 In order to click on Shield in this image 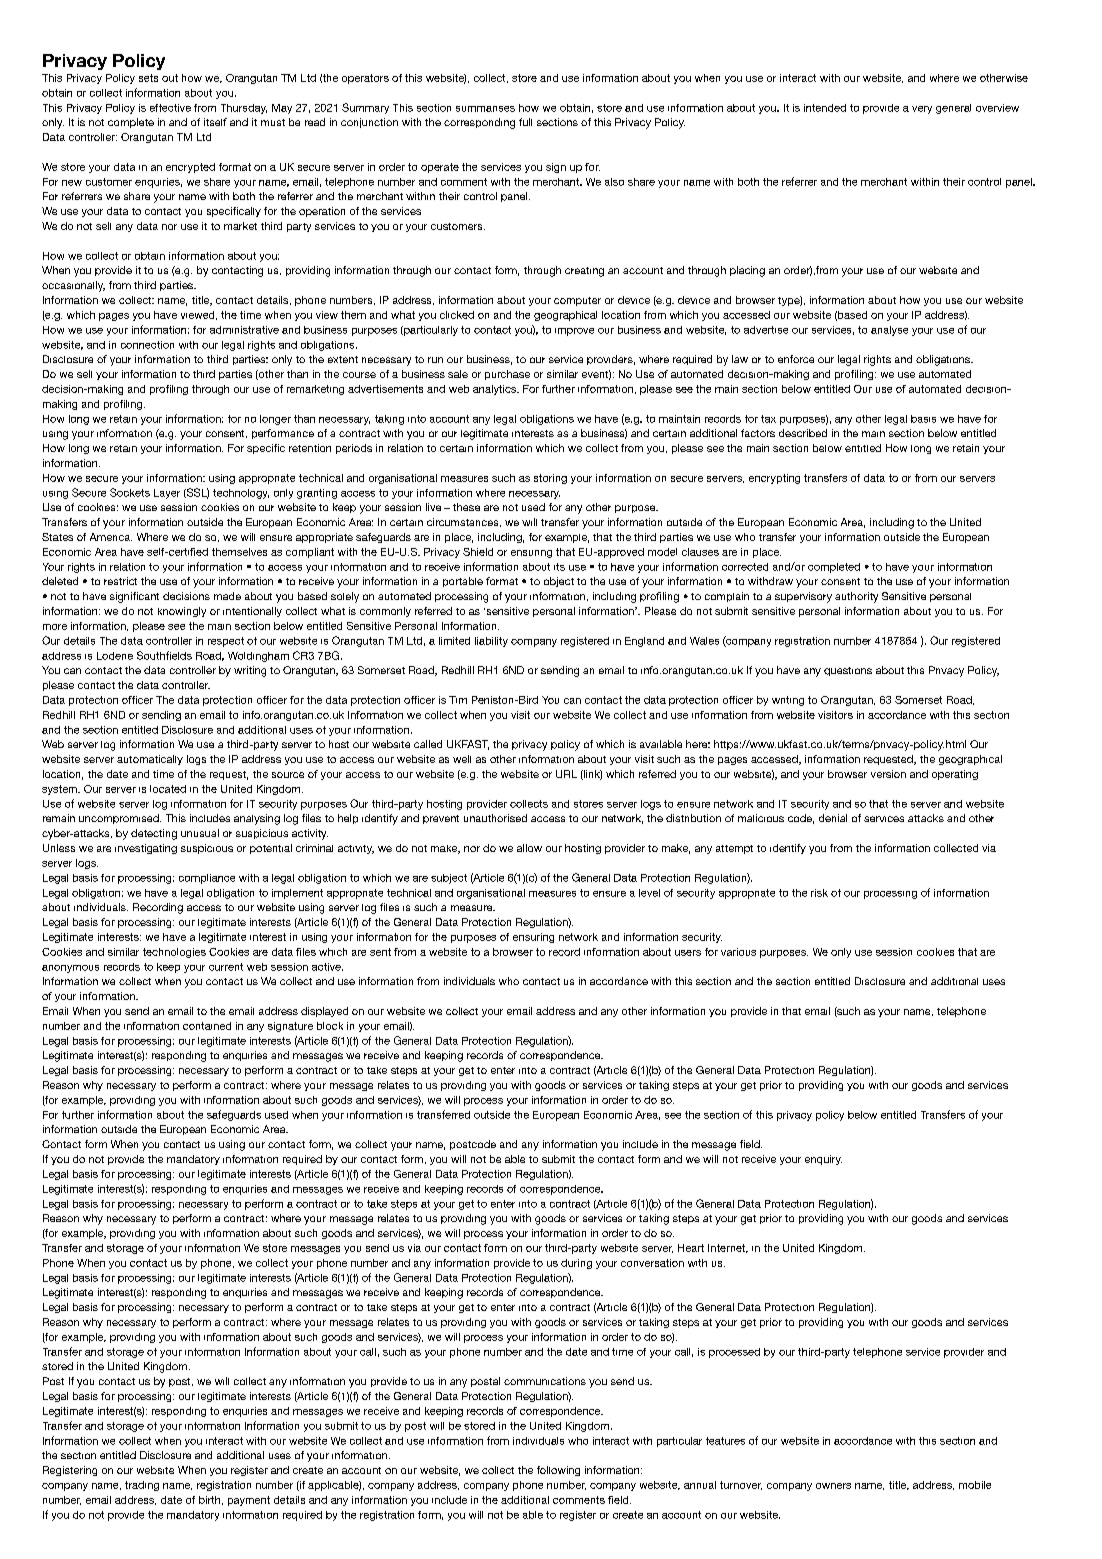, I will do `click(478, 552)`.
